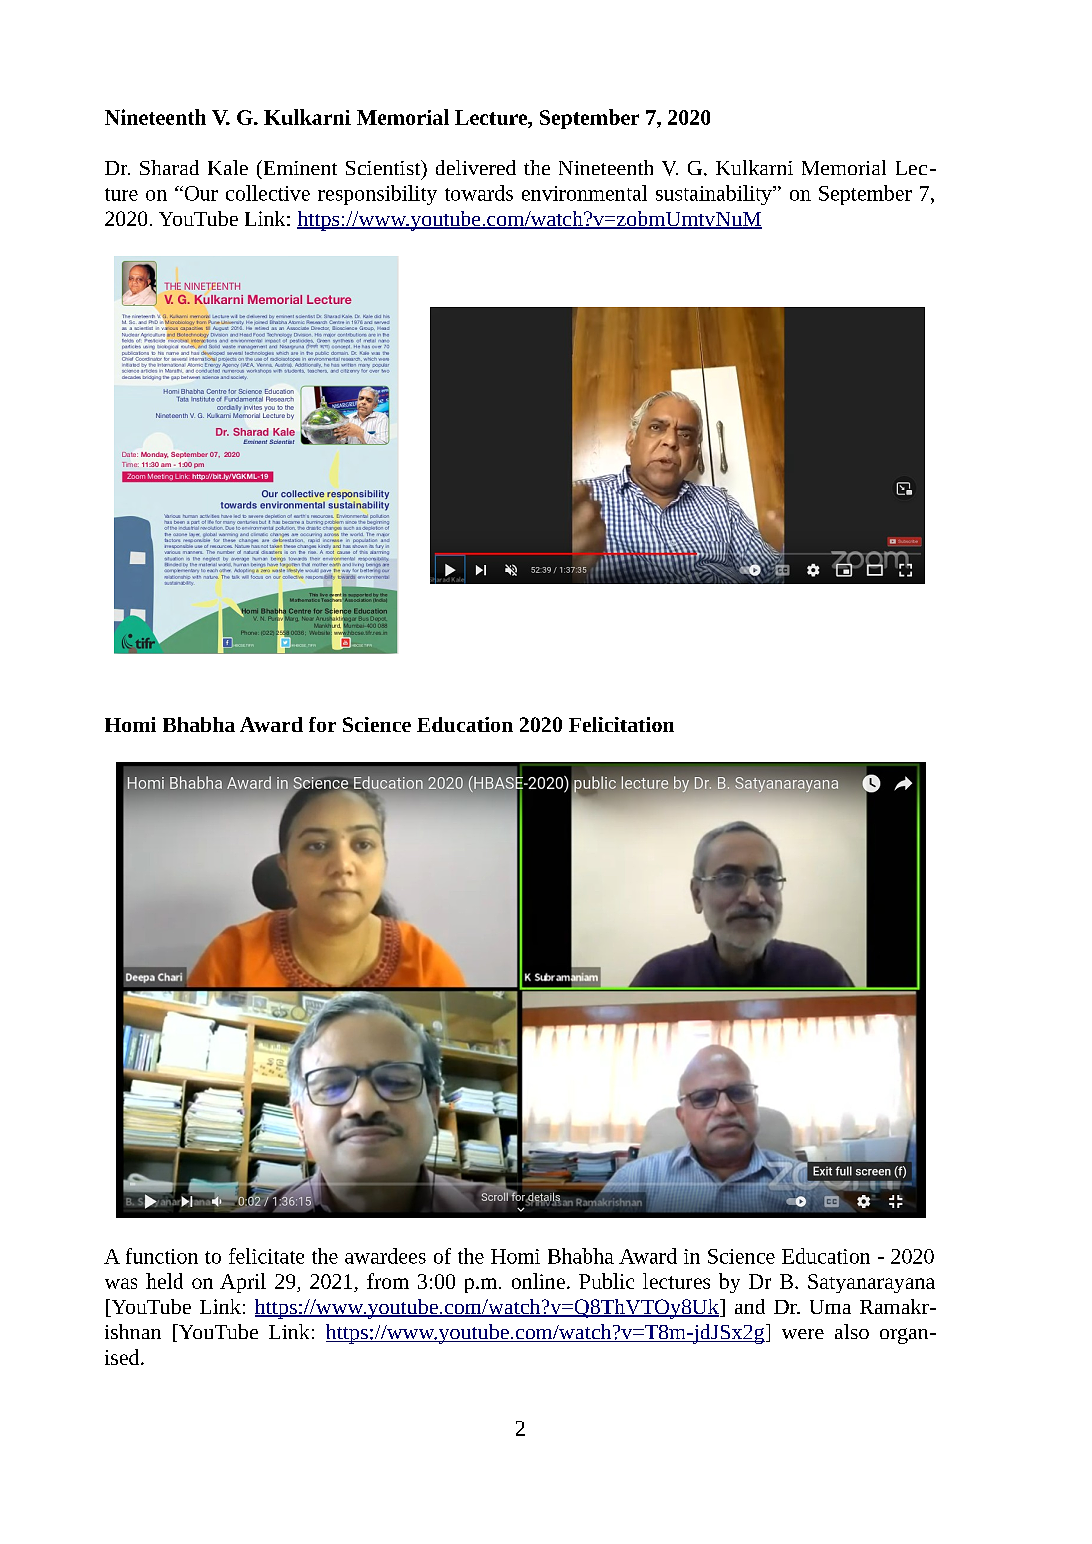 The width and height of the screenshot is (1092, 1544). I want to click on for, so click(322, 724).
